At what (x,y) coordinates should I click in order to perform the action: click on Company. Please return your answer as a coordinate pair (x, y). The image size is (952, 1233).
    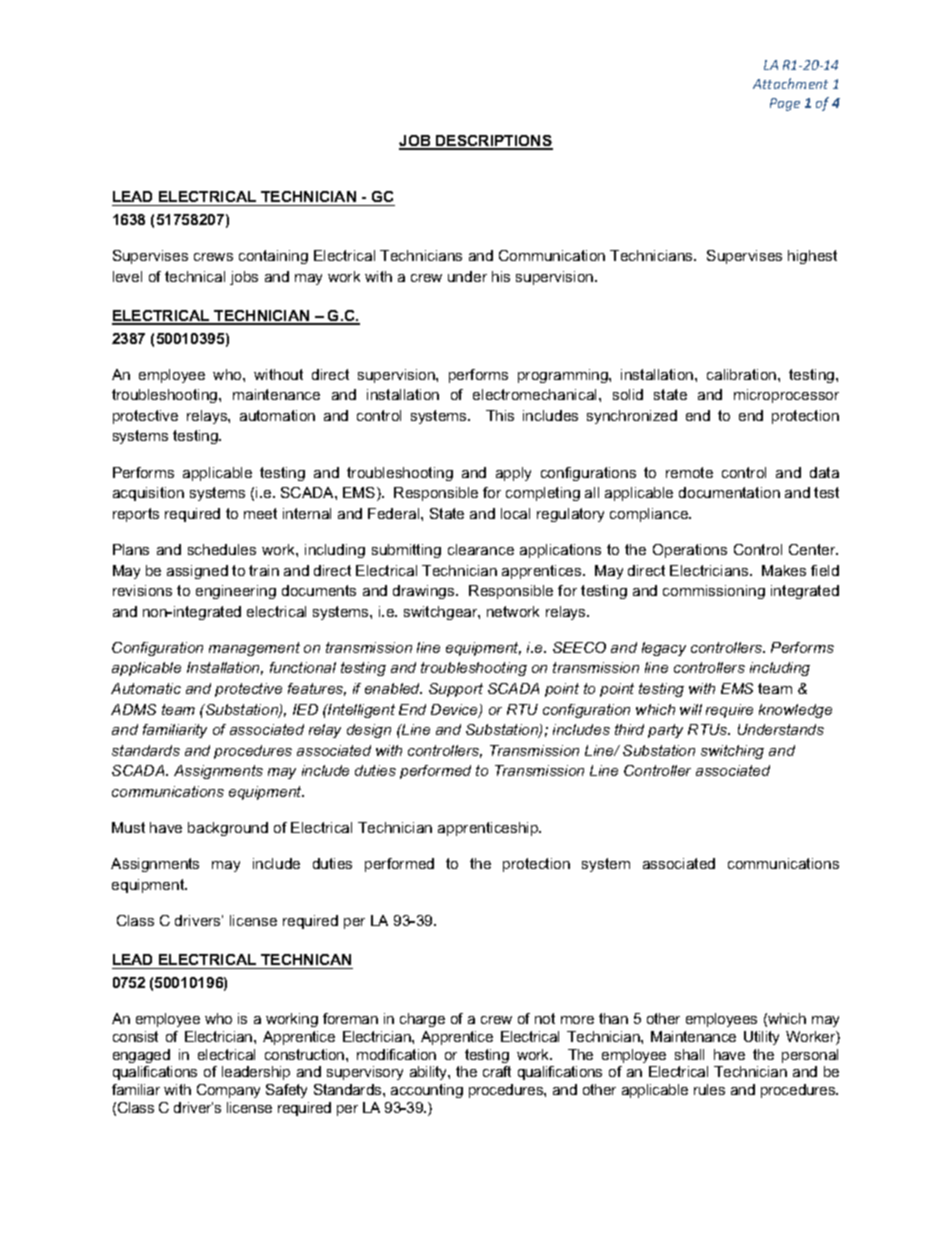
    Looking at the image, I should click on (228, 1091).
